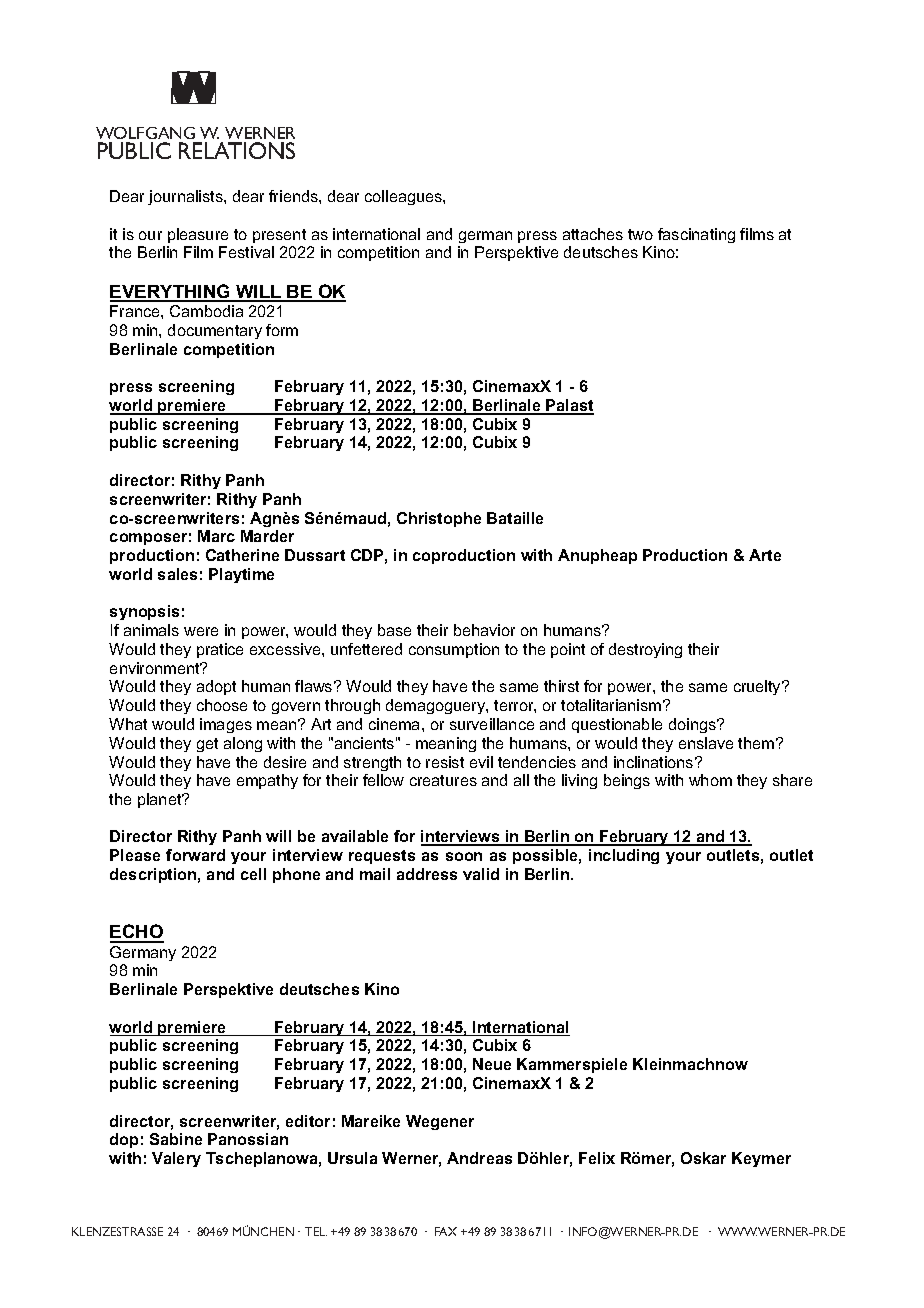  I want to click on Valery, so click(176, 1159).
